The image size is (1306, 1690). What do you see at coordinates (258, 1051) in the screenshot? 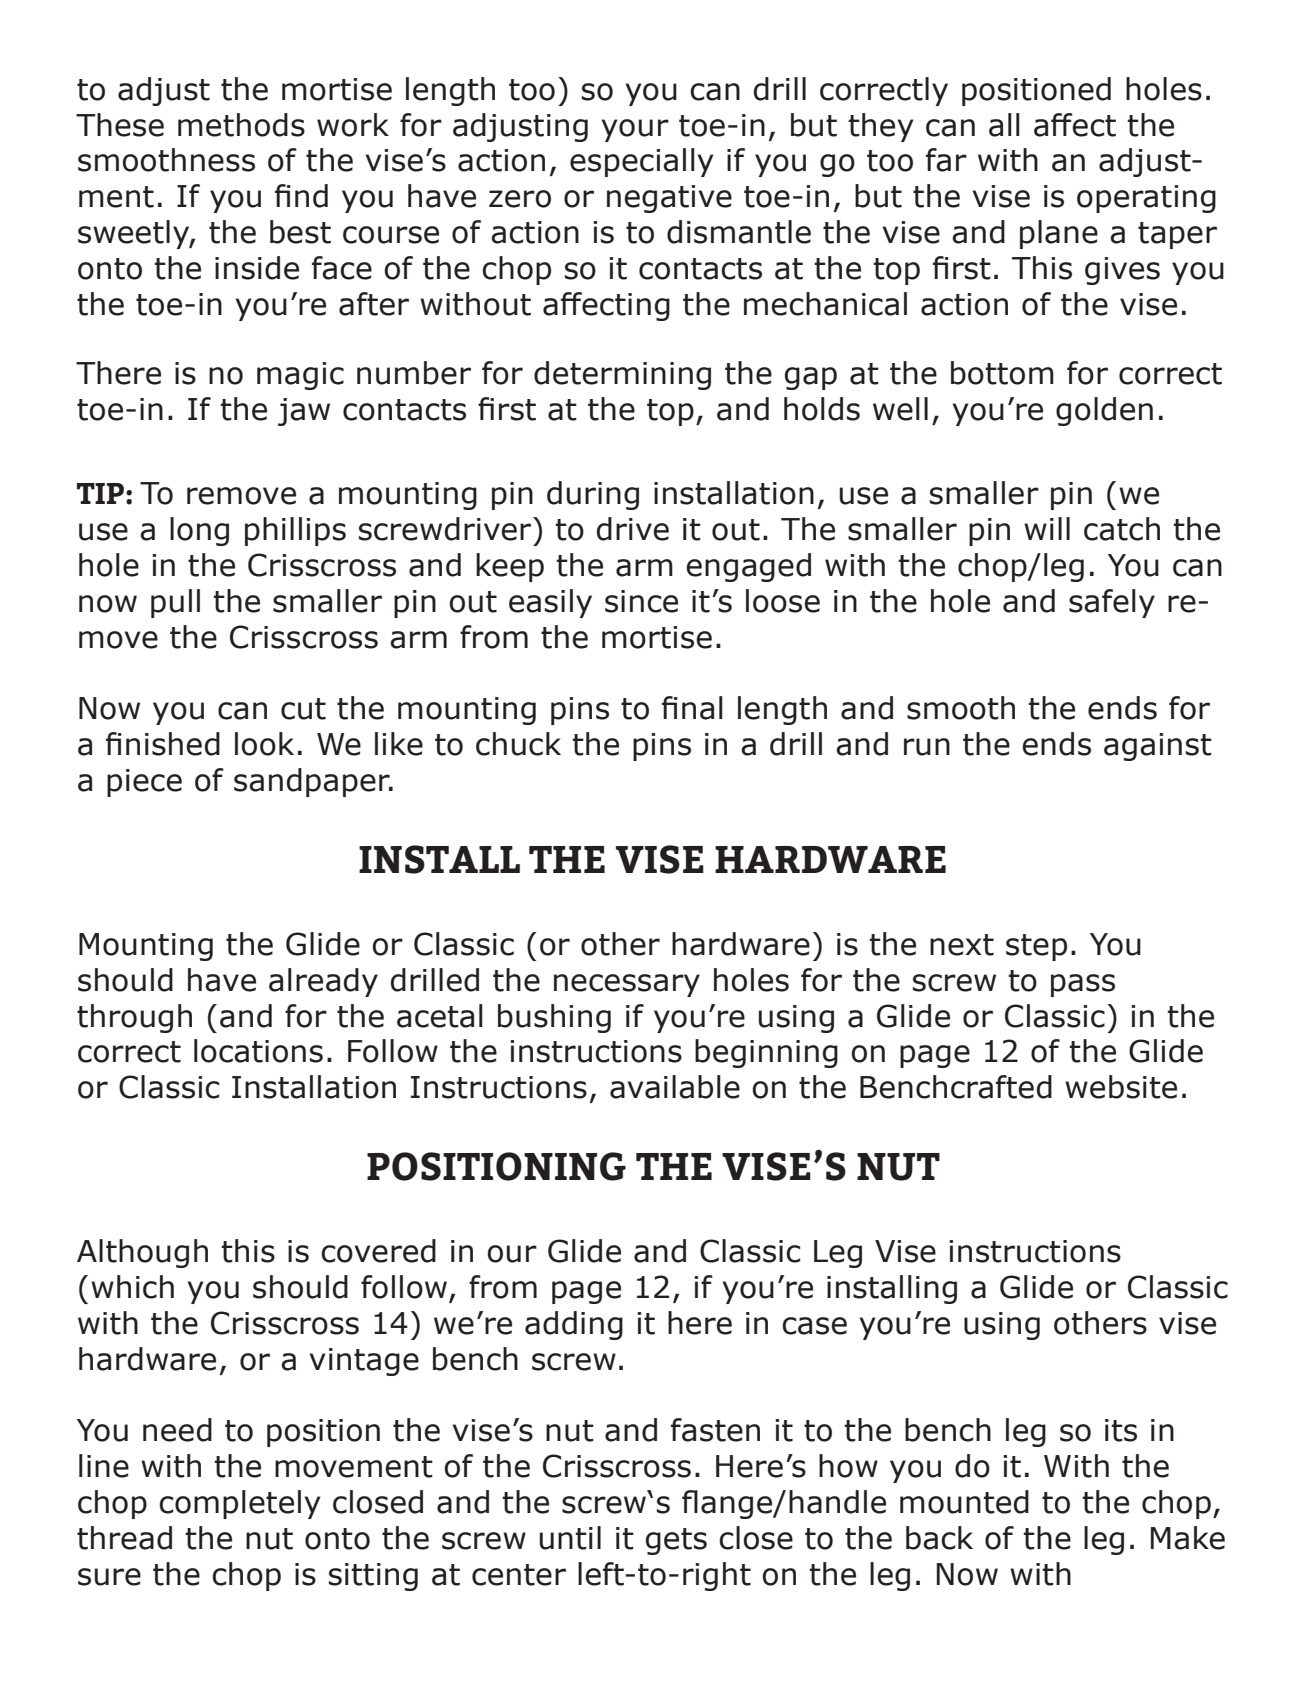
I see `locations` at bounding box center [258, 1051].
